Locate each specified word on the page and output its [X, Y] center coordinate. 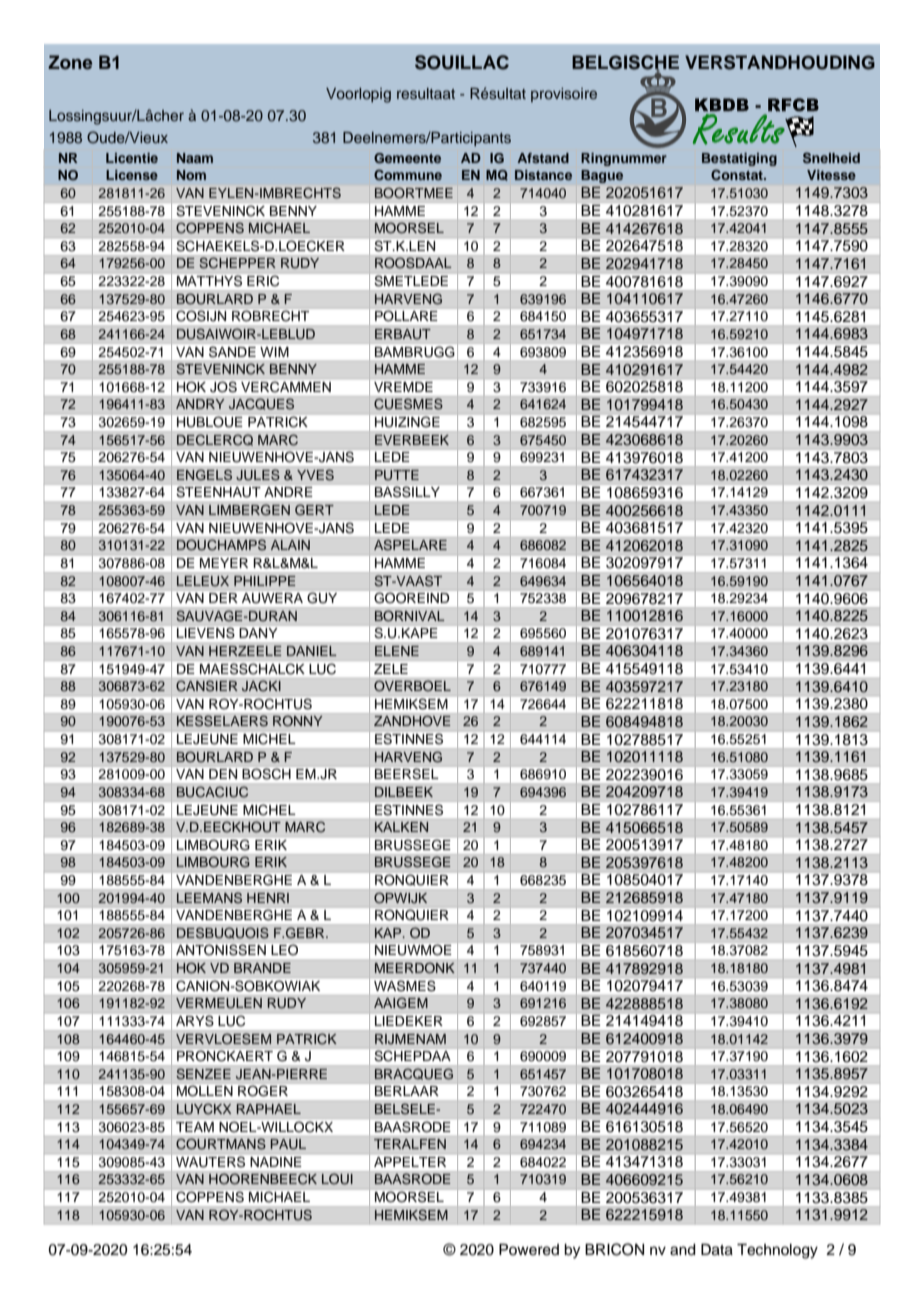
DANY [258, 633]
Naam [195, 158]
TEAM [195, 1127]
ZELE [391, 669]
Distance [543, 175]
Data [717, 1250]
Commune [408, 174]
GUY [322, 598]
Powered [529, 1250]
